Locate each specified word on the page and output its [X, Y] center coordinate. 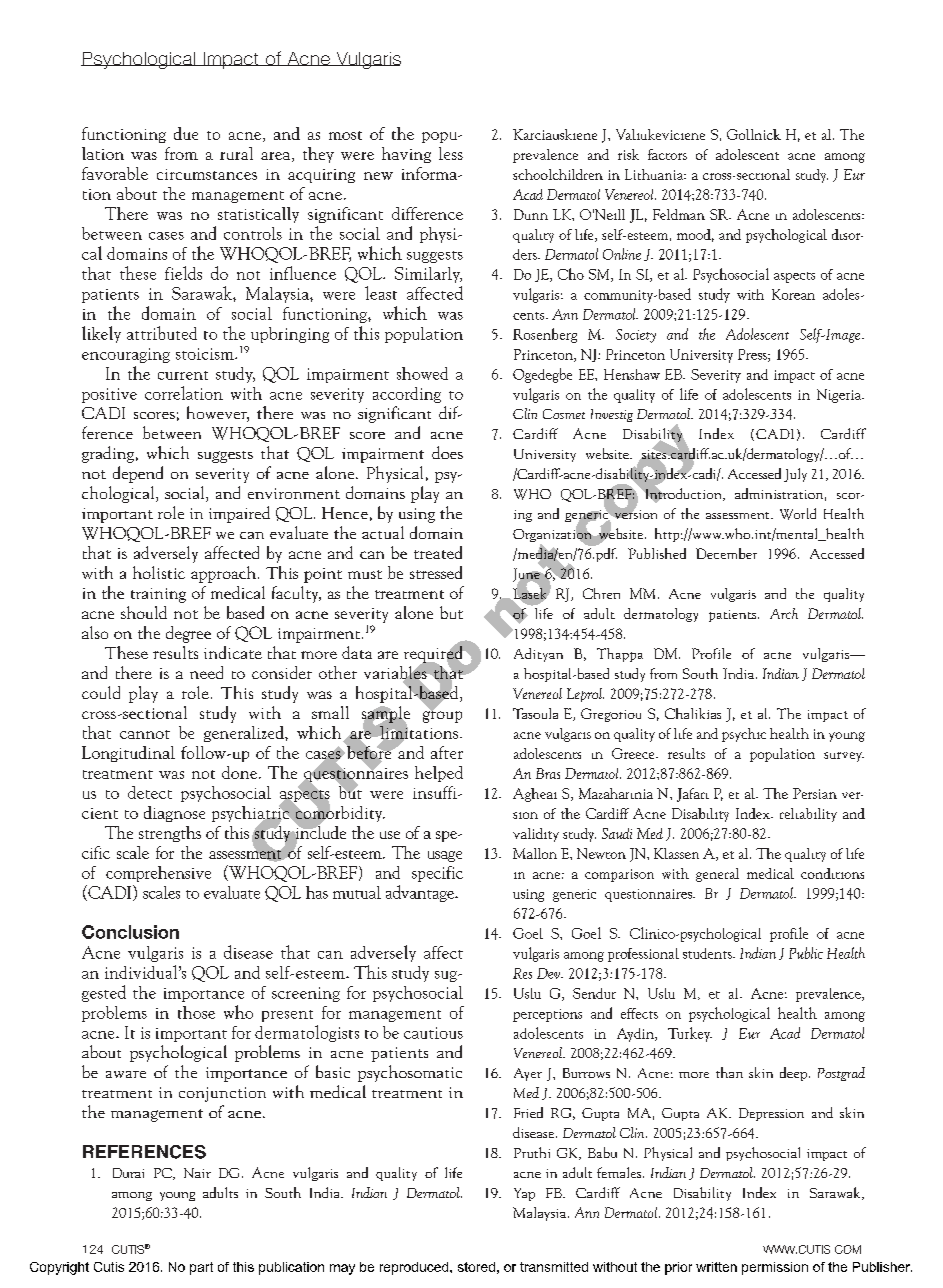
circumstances [207, 174]
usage [445, 856]
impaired [239, 514]
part [201, 1268]
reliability [808, 815]
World [798, 514]
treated [438, 552]
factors [667, 154]
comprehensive [158, 874]
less [451, 153]
